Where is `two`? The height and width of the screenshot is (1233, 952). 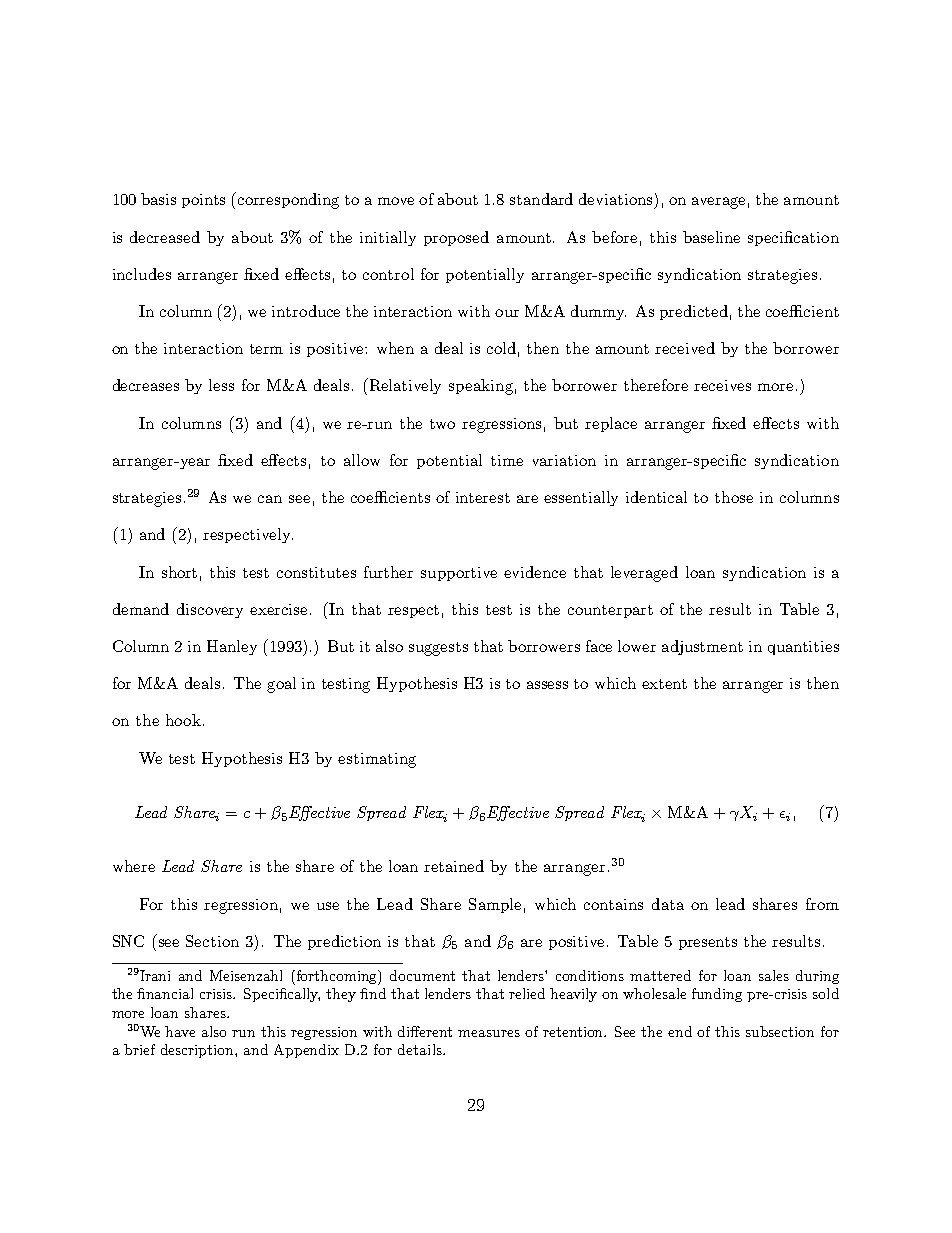
two is located at coordinates (442, 424).
